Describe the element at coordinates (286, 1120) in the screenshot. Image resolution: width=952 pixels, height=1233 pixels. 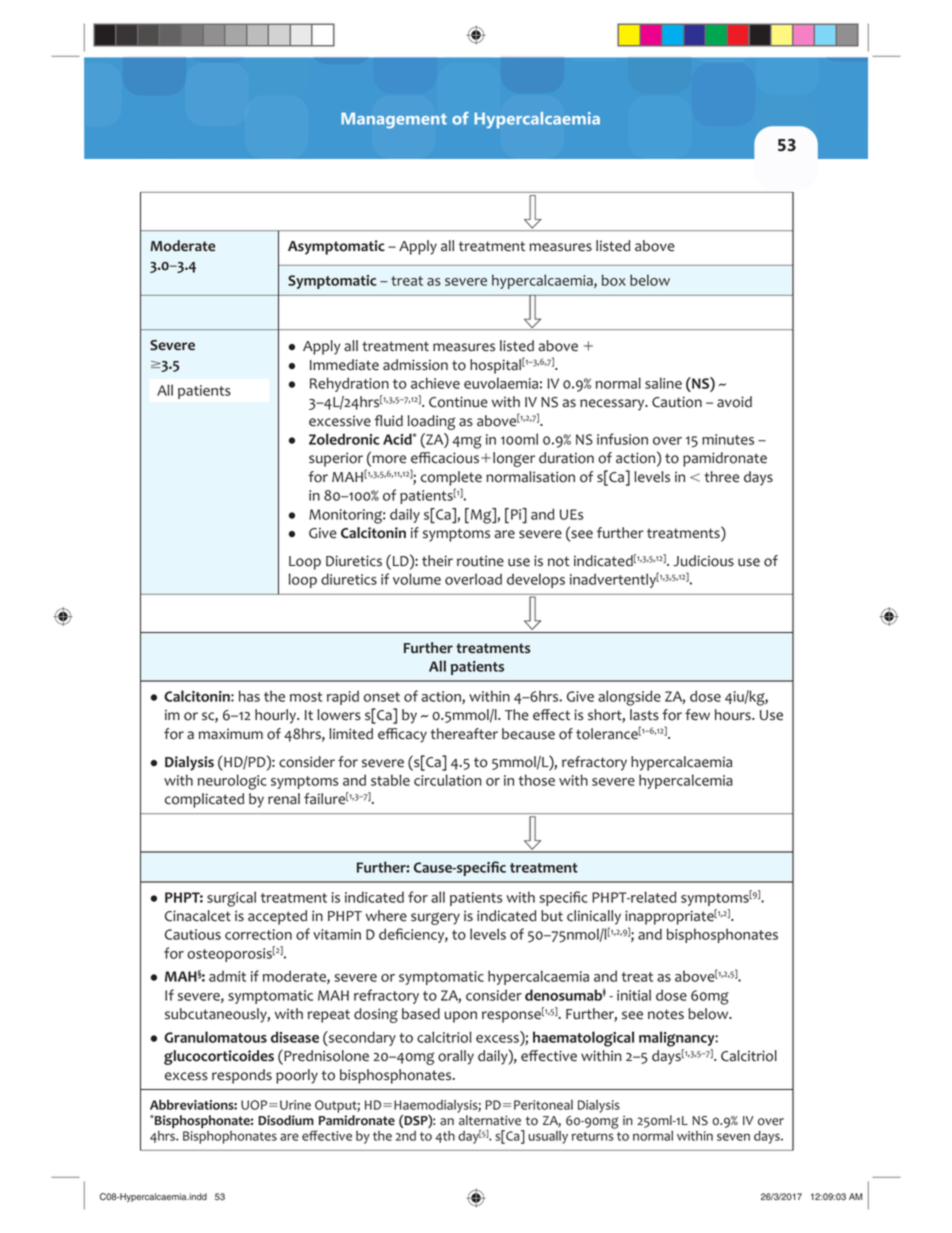
I see `Disodium` at that location.
